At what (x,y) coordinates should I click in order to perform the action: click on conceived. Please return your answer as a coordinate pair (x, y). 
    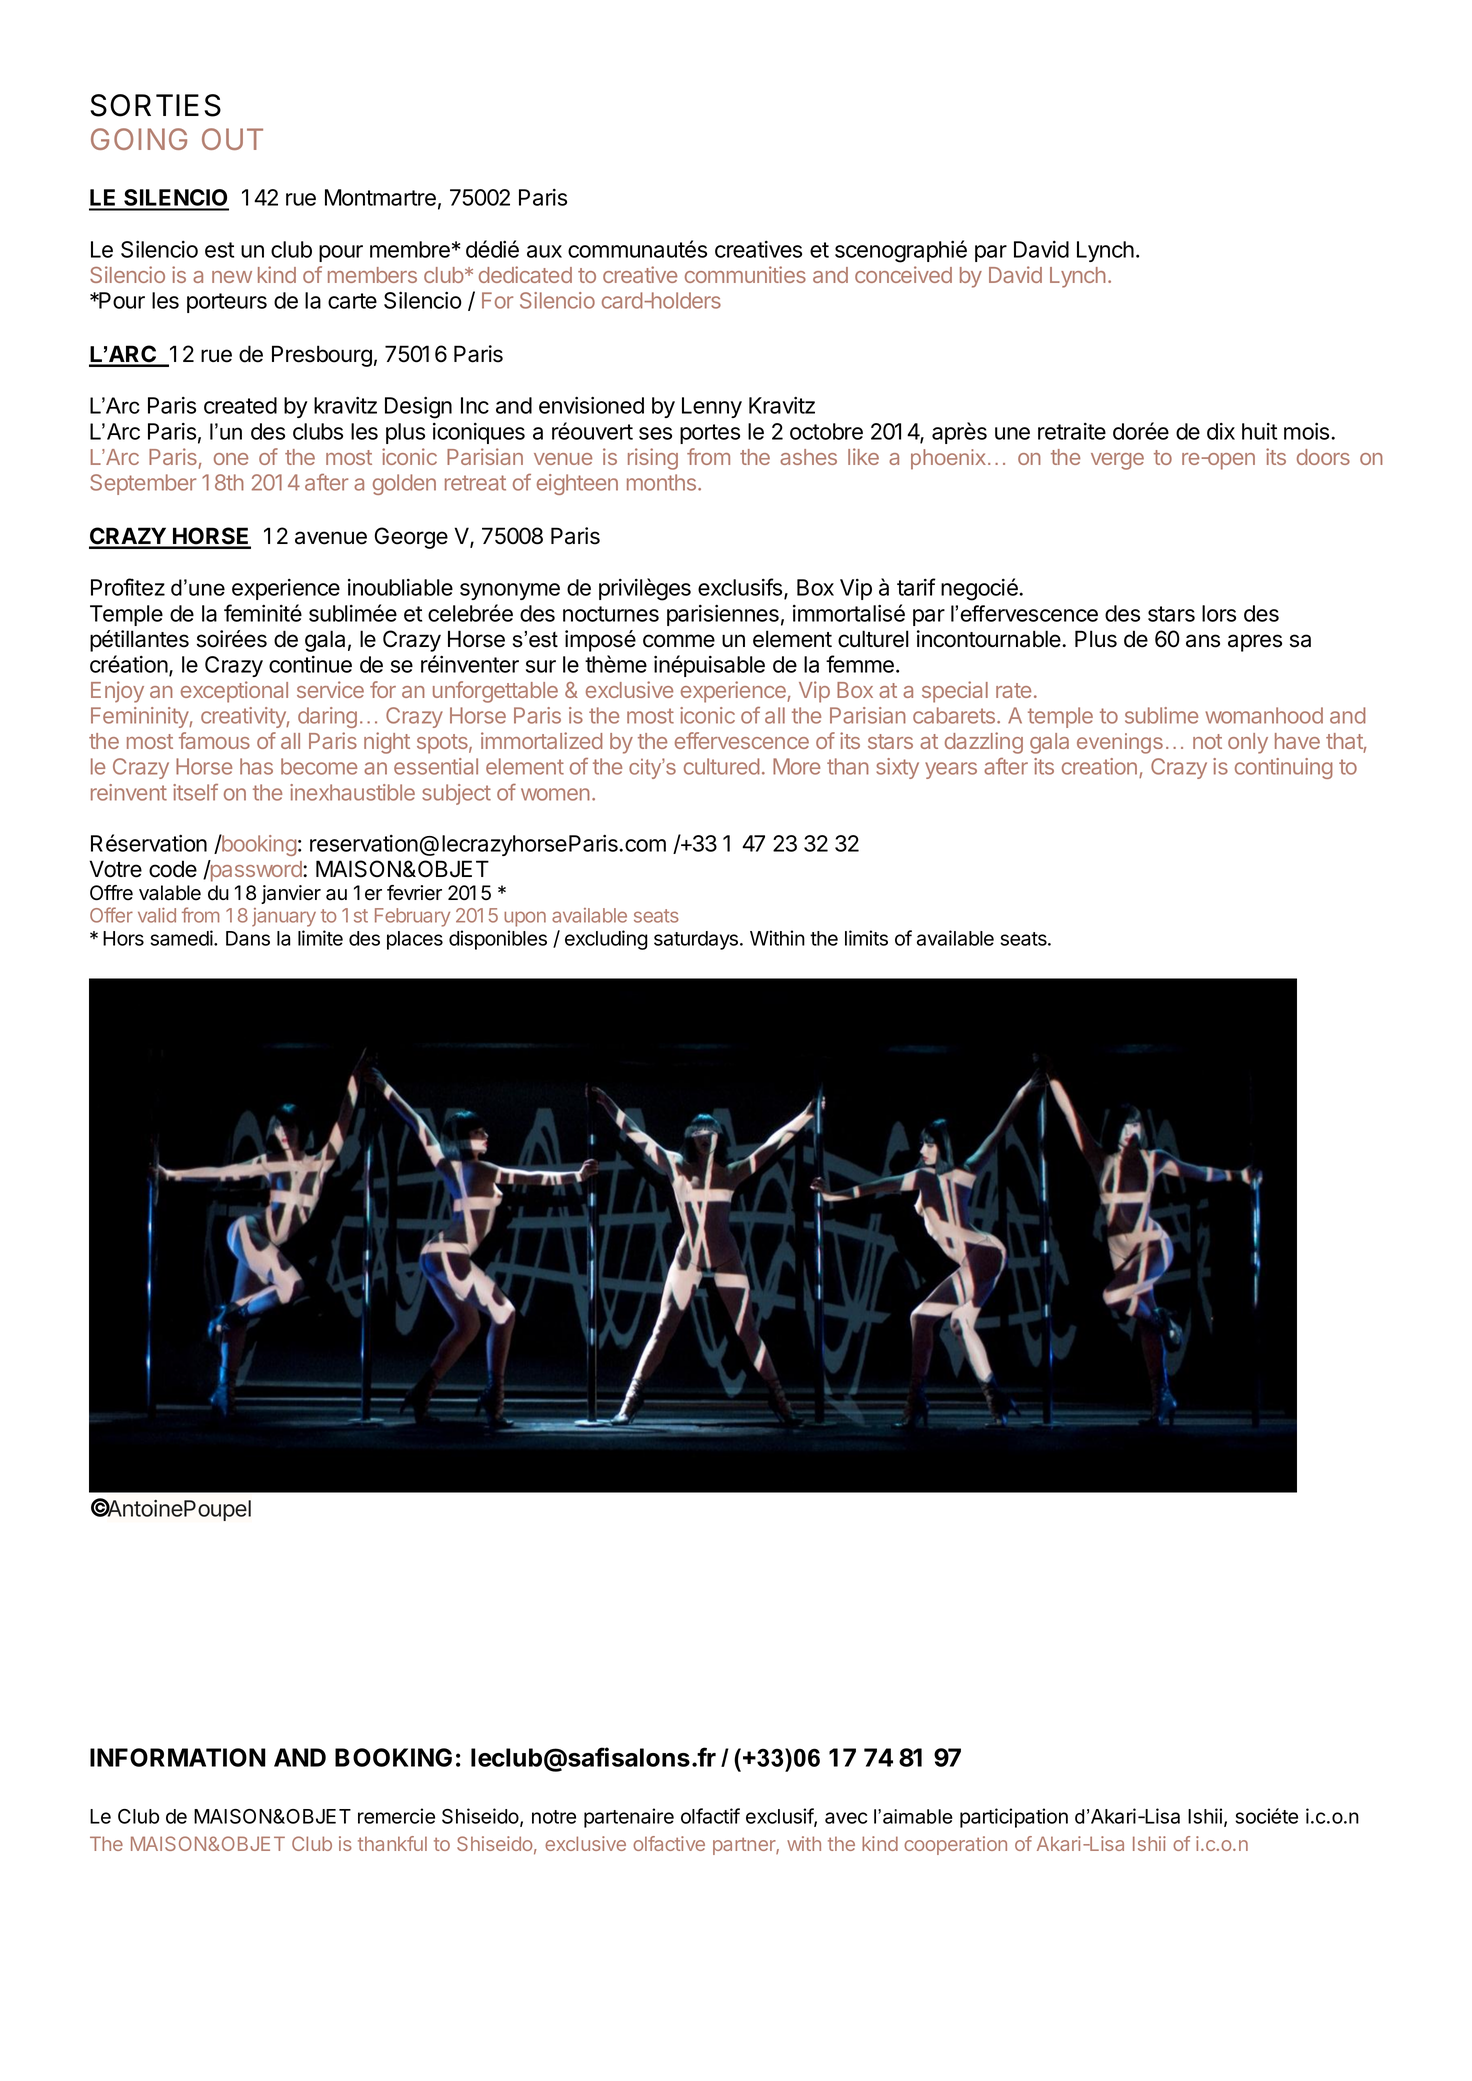
    Looking at the image, I should click on (903, 274).
